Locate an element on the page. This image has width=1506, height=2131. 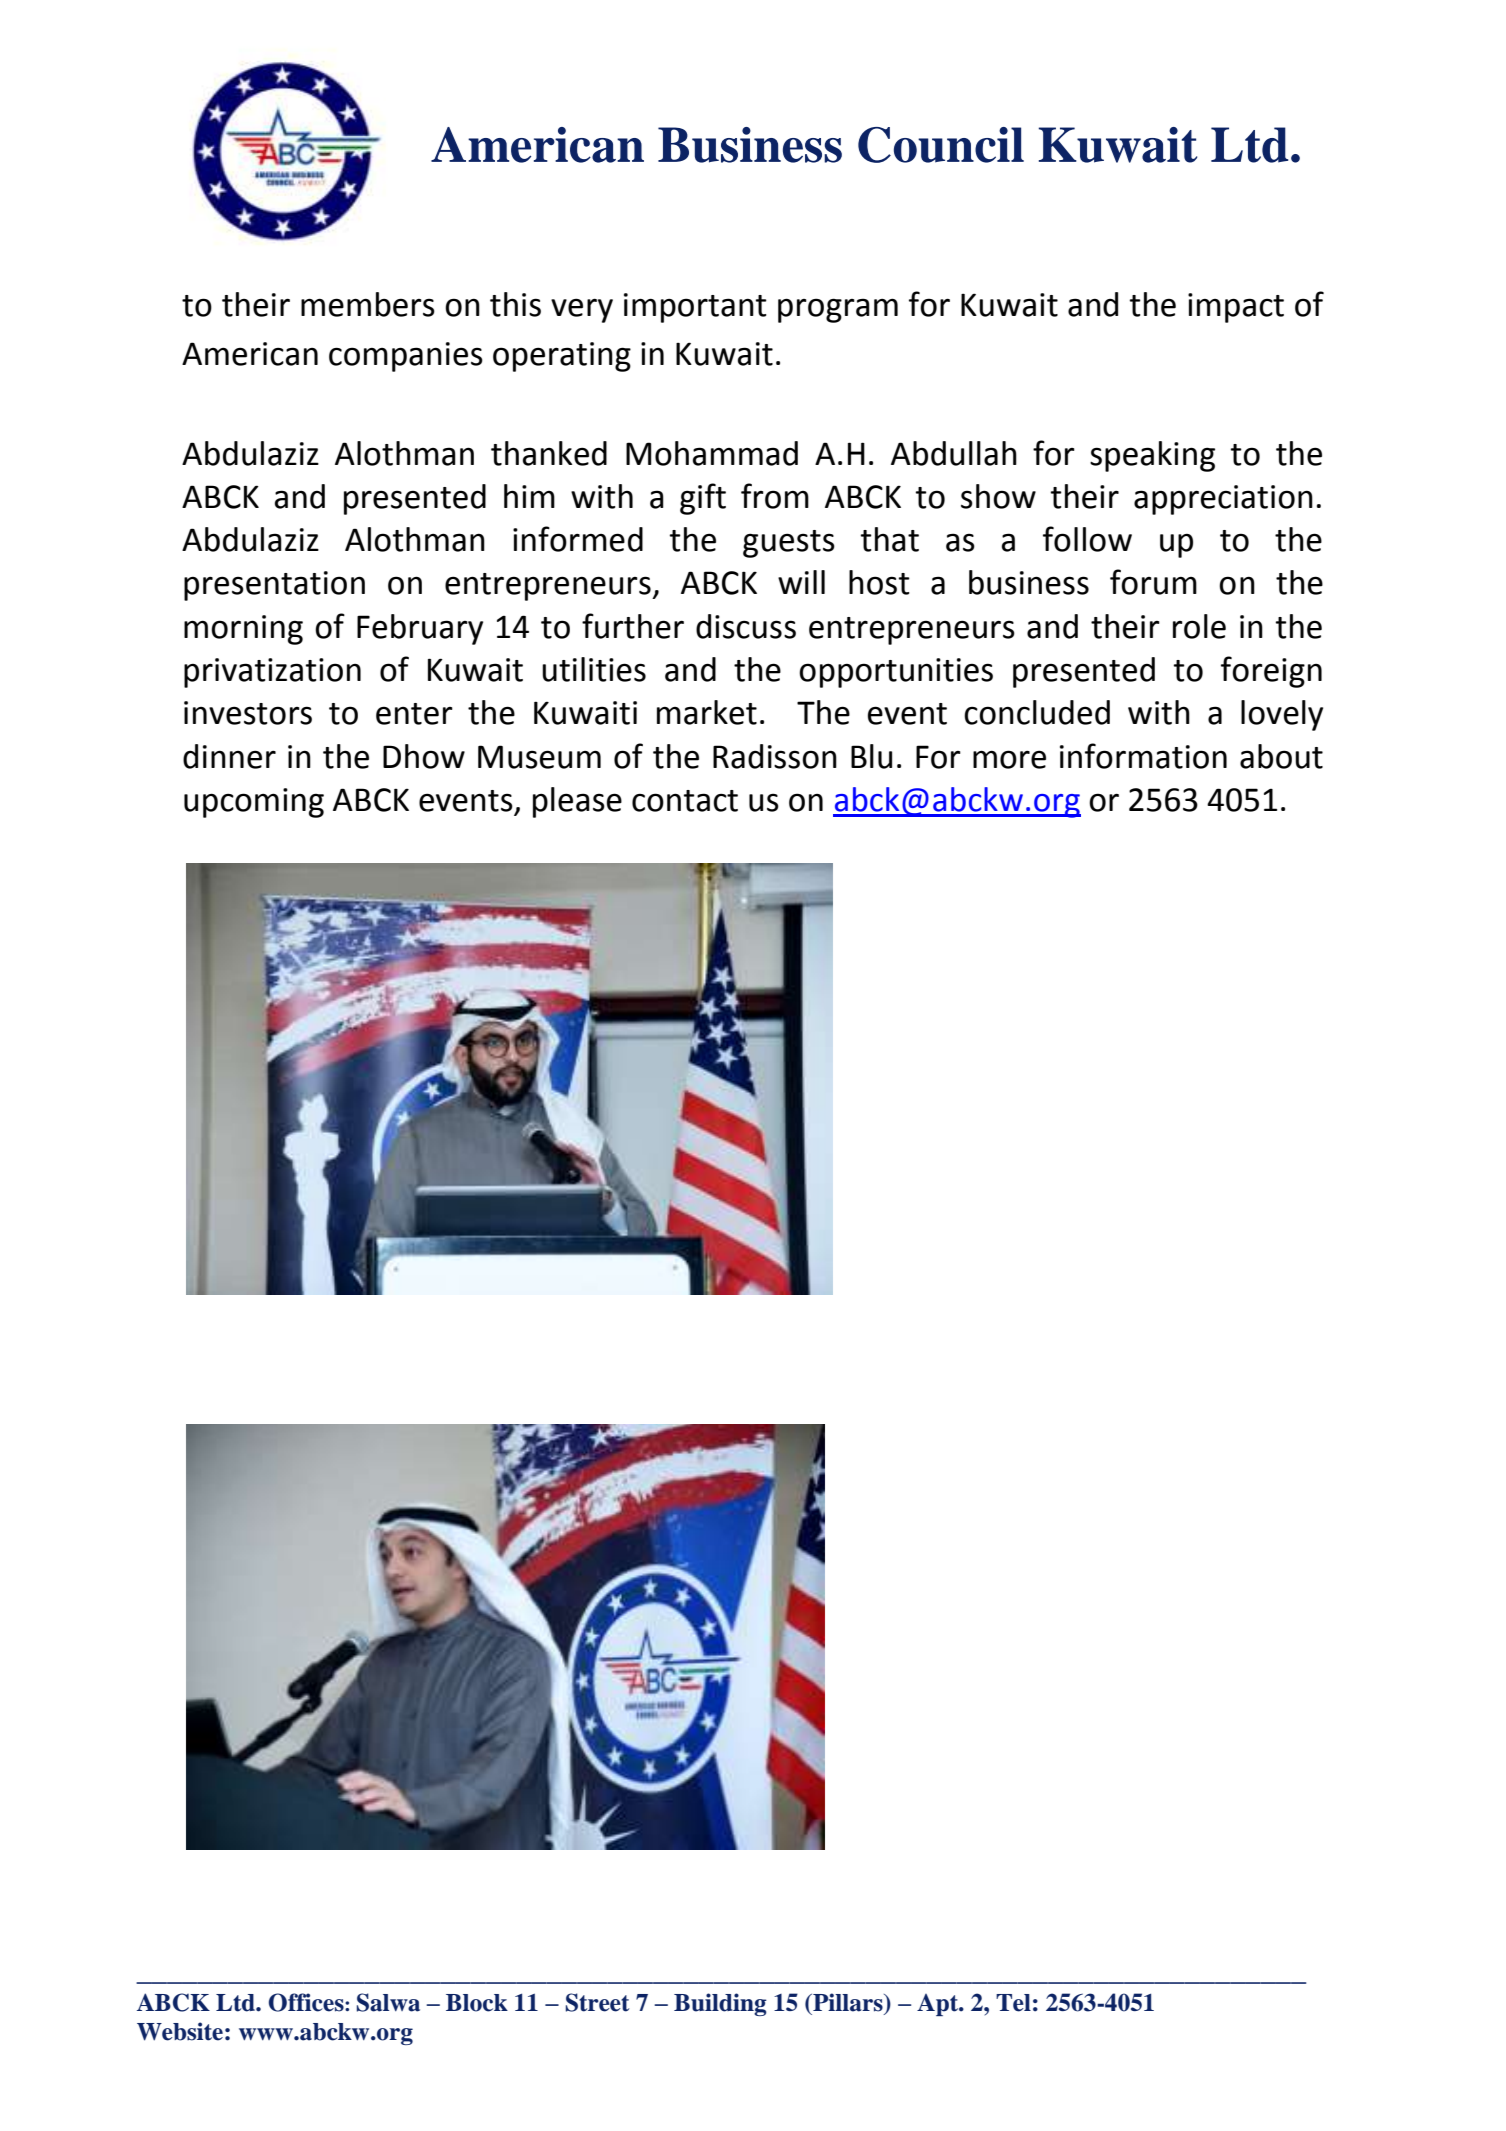
Block is located at coordinates (477, 2003).
